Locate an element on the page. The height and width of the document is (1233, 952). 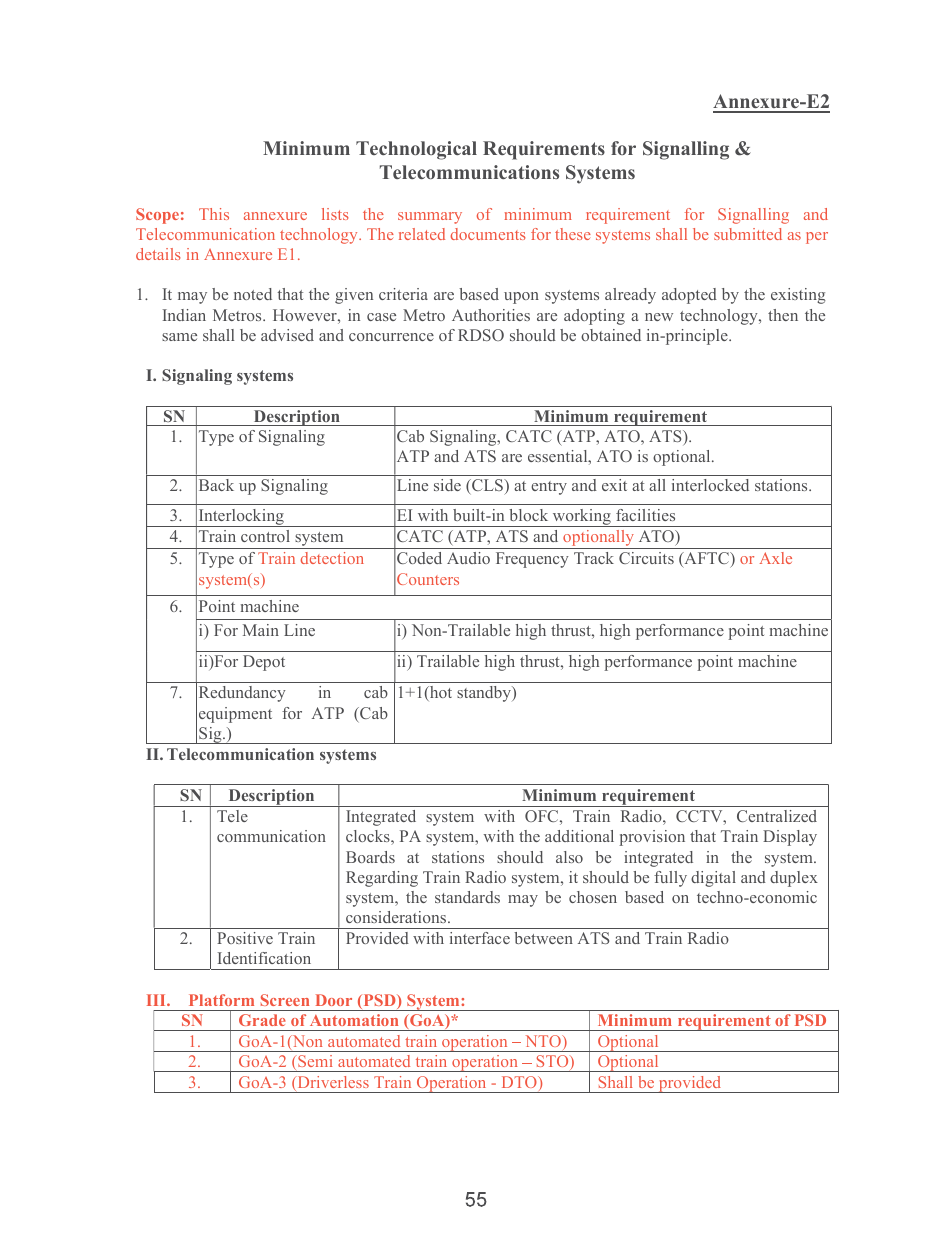
This is located at coordinates (214, 214).
